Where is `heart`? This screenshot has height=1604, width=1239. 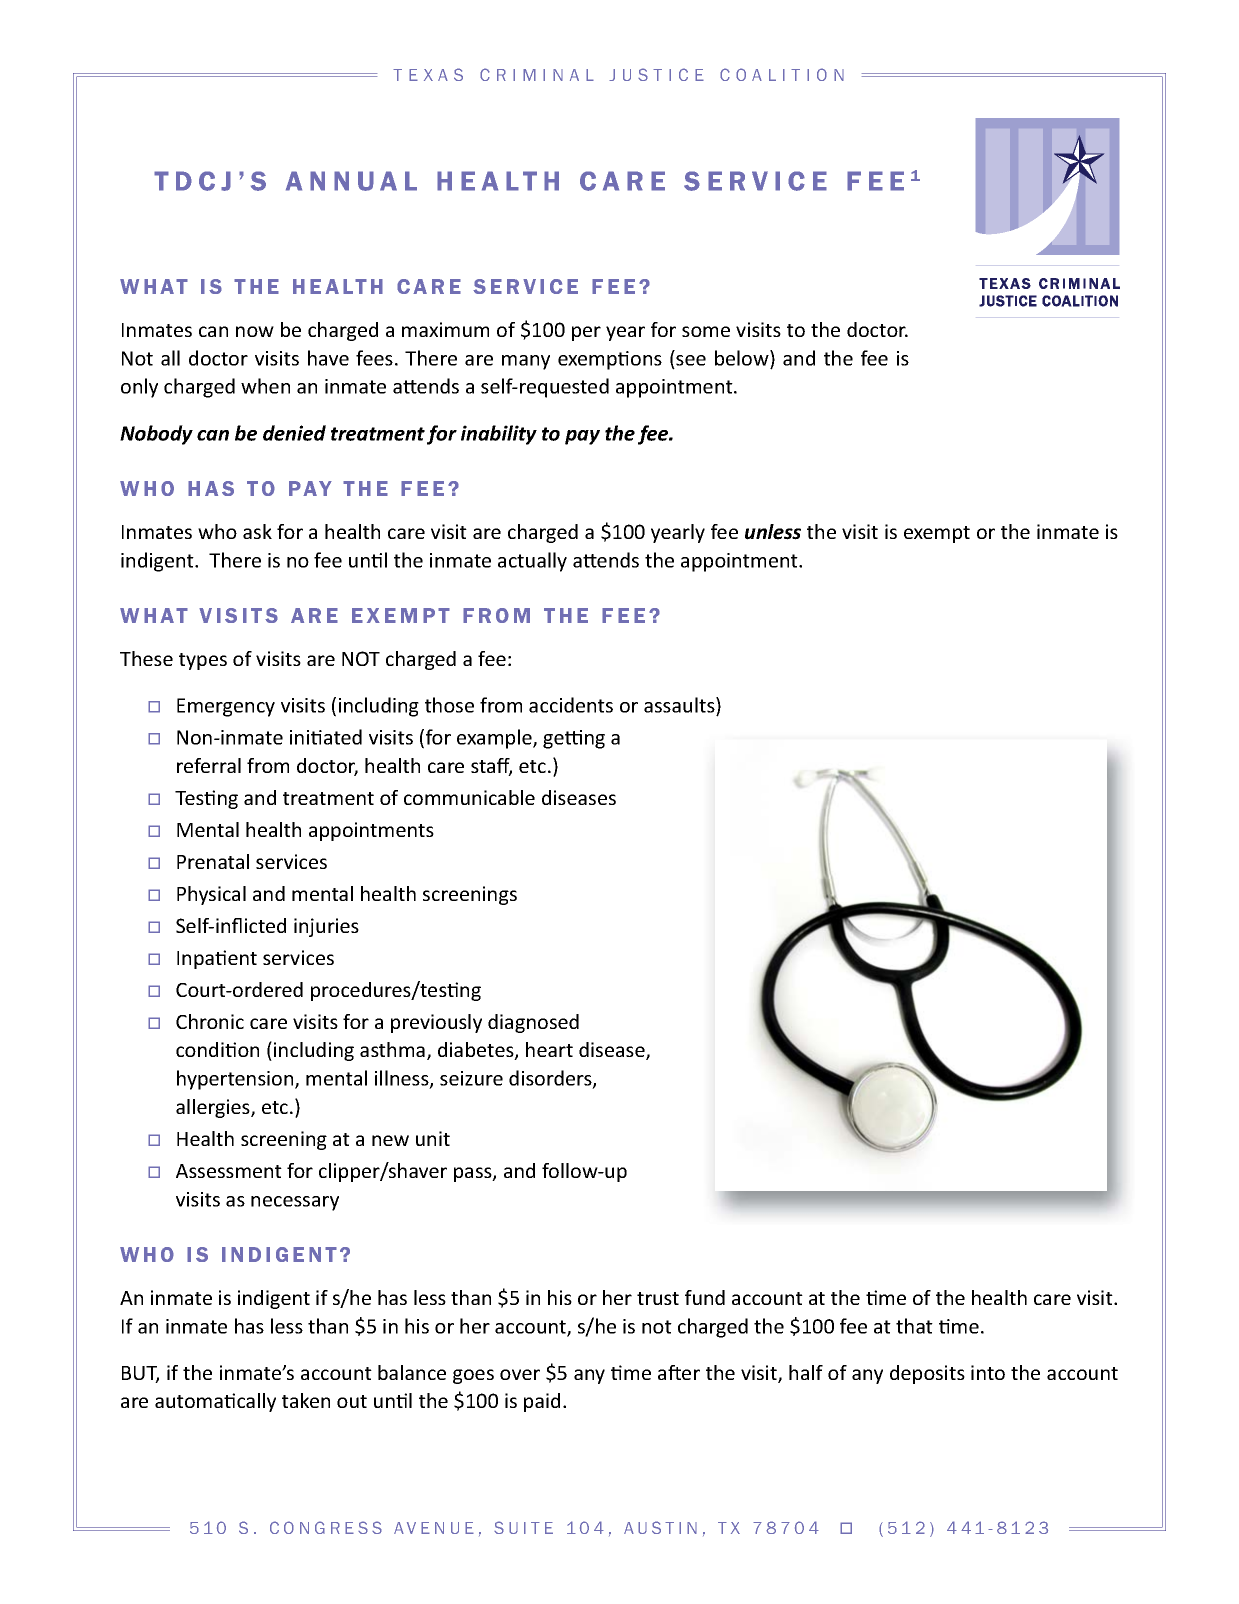
heart is located at coordinates (549, 1049).
